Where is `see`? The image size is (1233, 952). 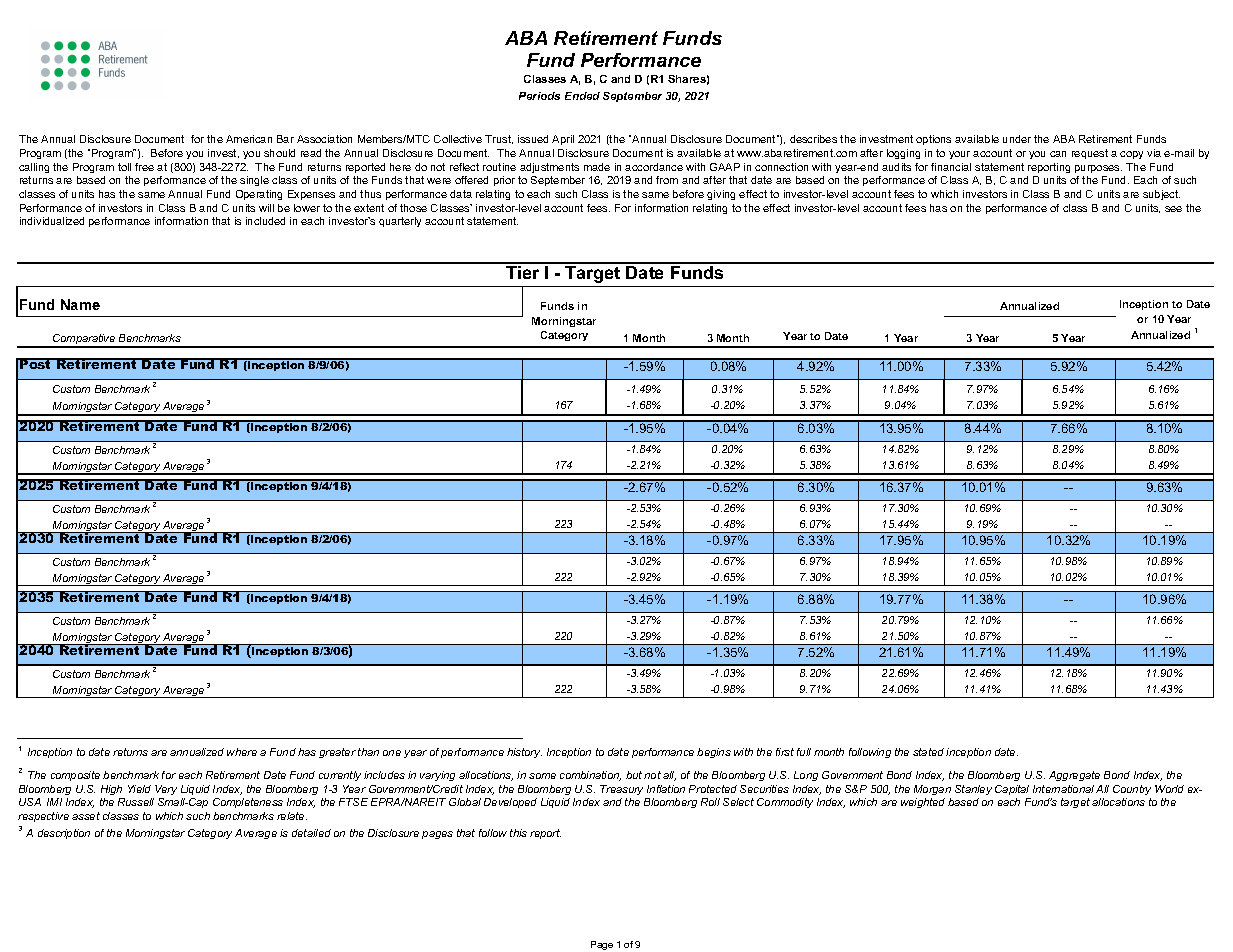 see is located at coordinates (1173, 209).
